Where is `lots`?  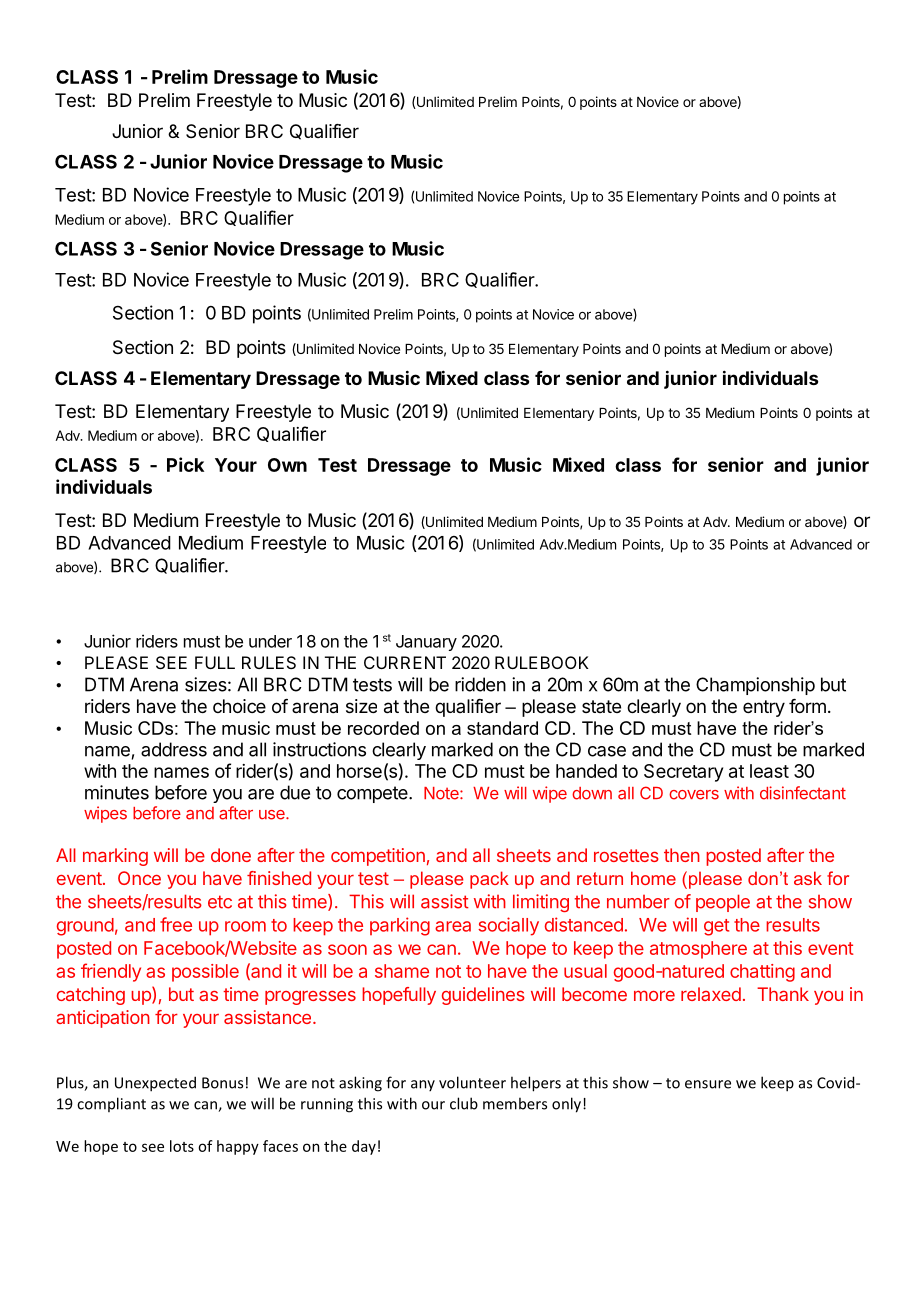 lots is located at coordinates (182, 1146).
